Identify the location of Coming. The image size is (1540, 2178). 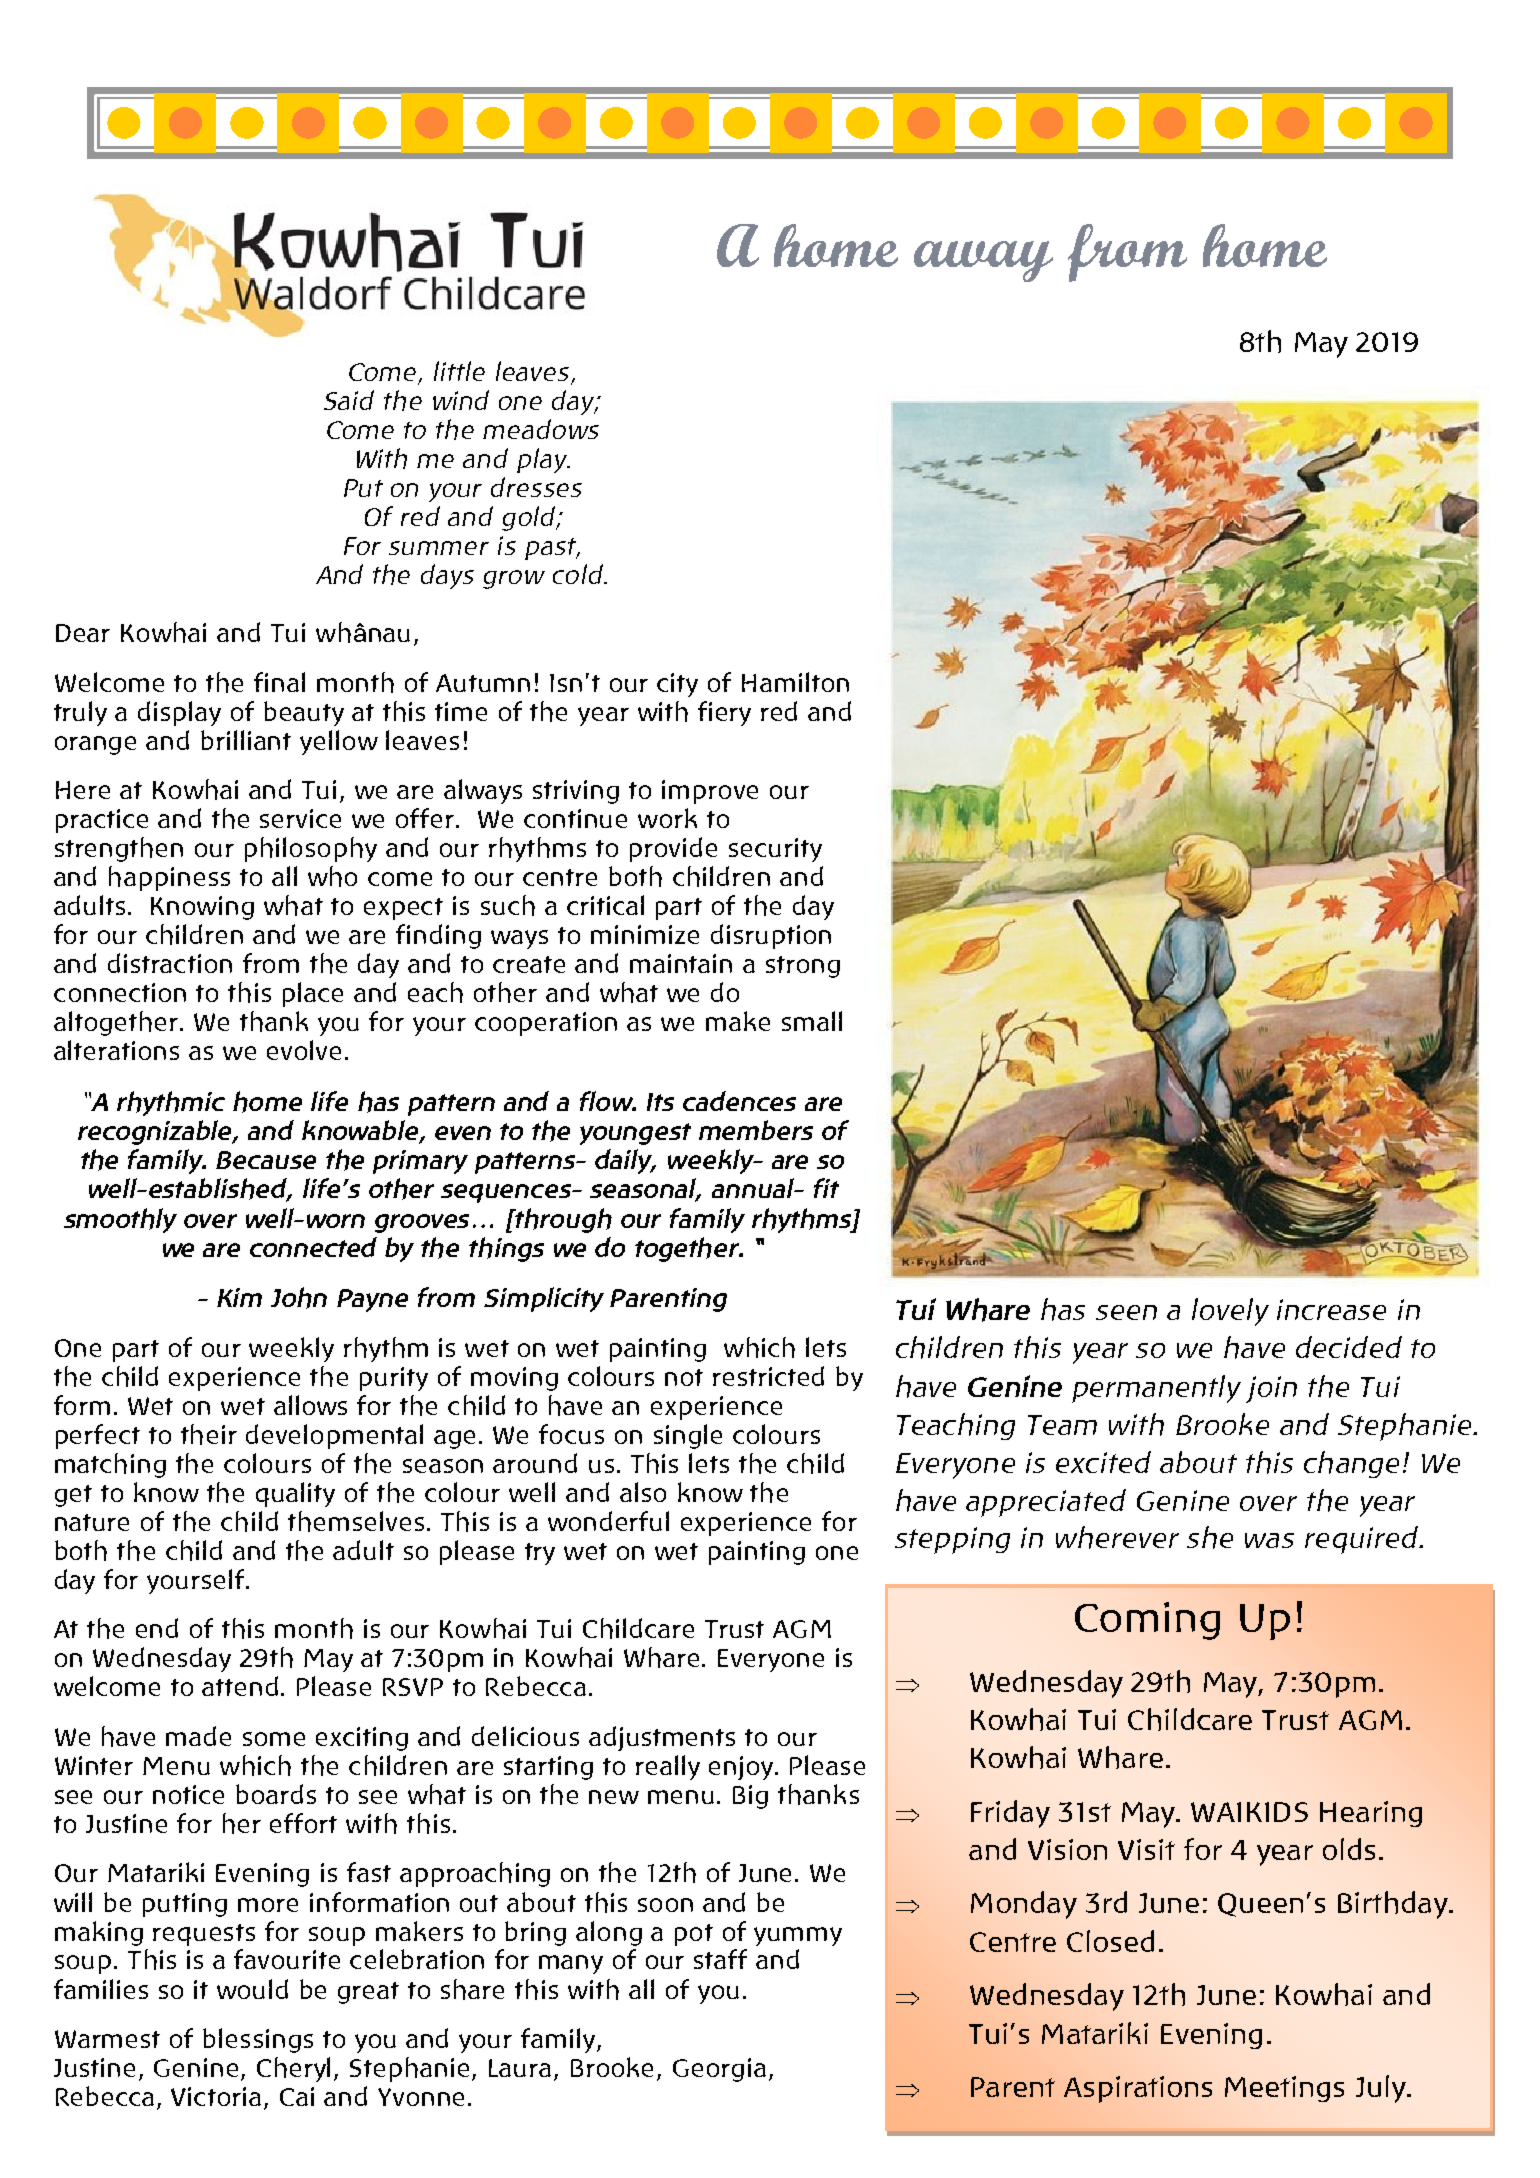
(1147, 1621).
